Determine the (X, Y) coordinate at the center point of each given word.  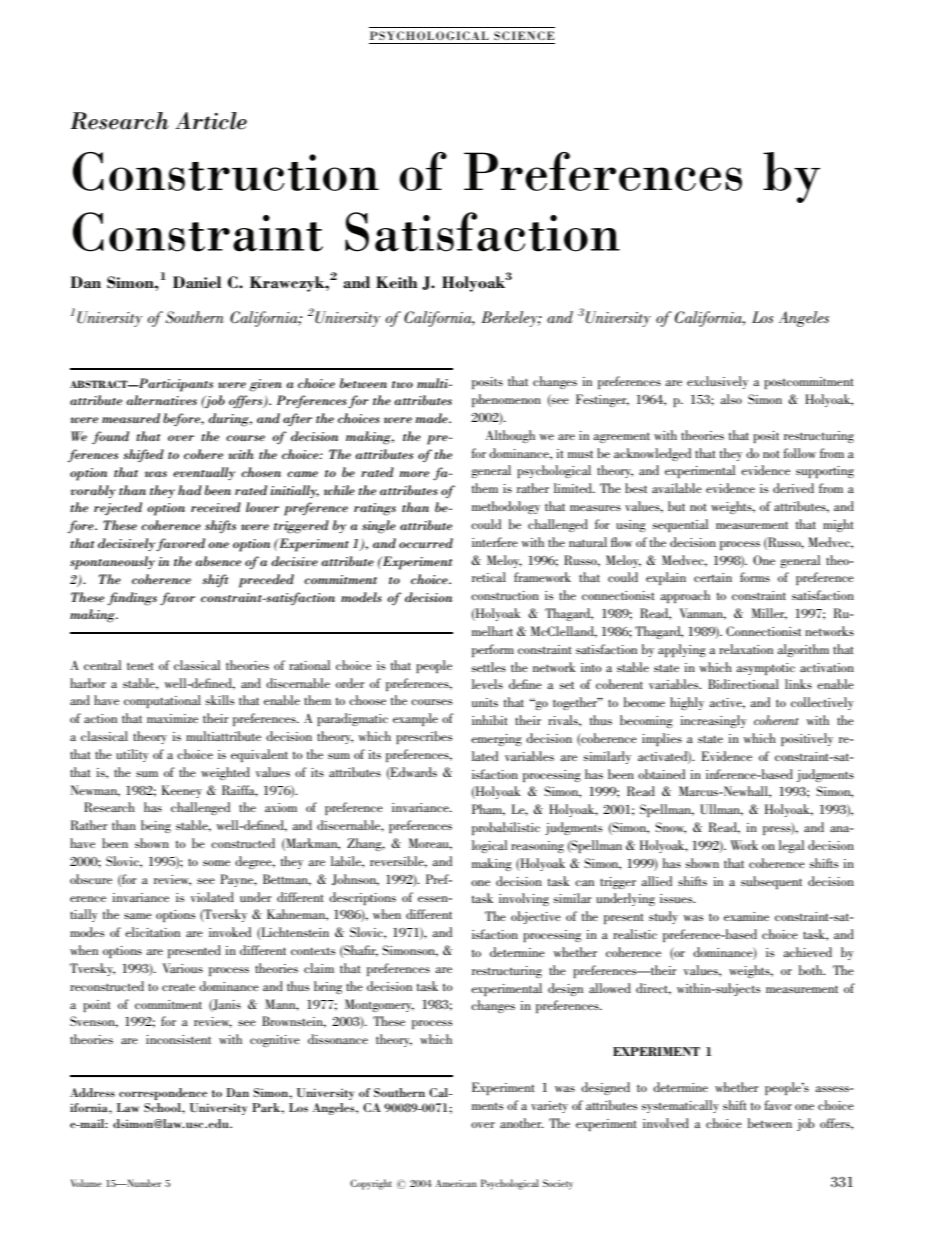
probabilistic (506, 828)
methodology (506, 507)
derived (793, 488)
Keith (397, 282)
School (163, 1107)
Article (211, 121)
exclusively (717, 382)
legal (792, 846)
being (156, 826)
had (190, 490)
